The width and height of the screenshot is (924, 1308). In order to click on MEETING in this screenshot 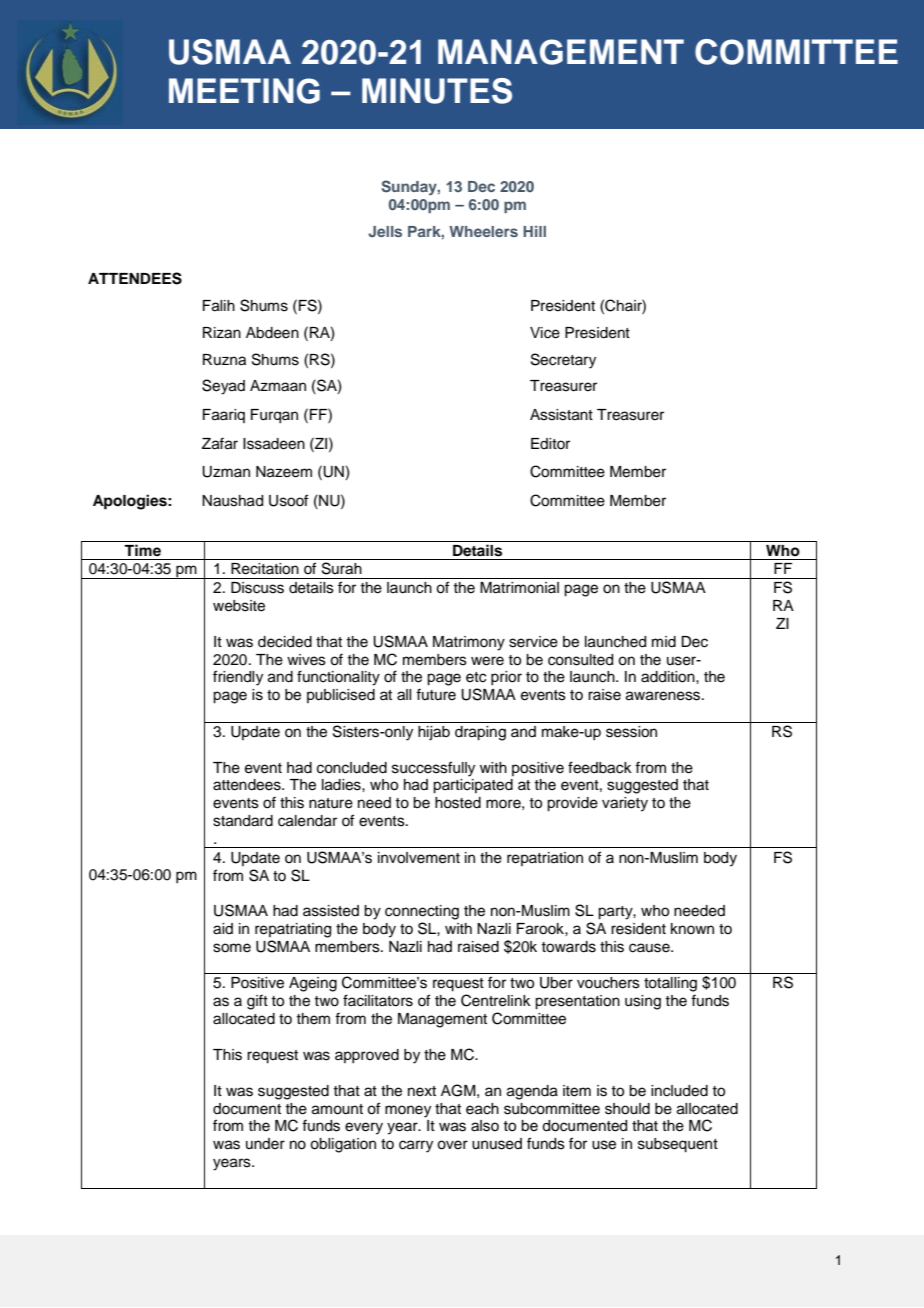, I will do `click(244, 91)`.
